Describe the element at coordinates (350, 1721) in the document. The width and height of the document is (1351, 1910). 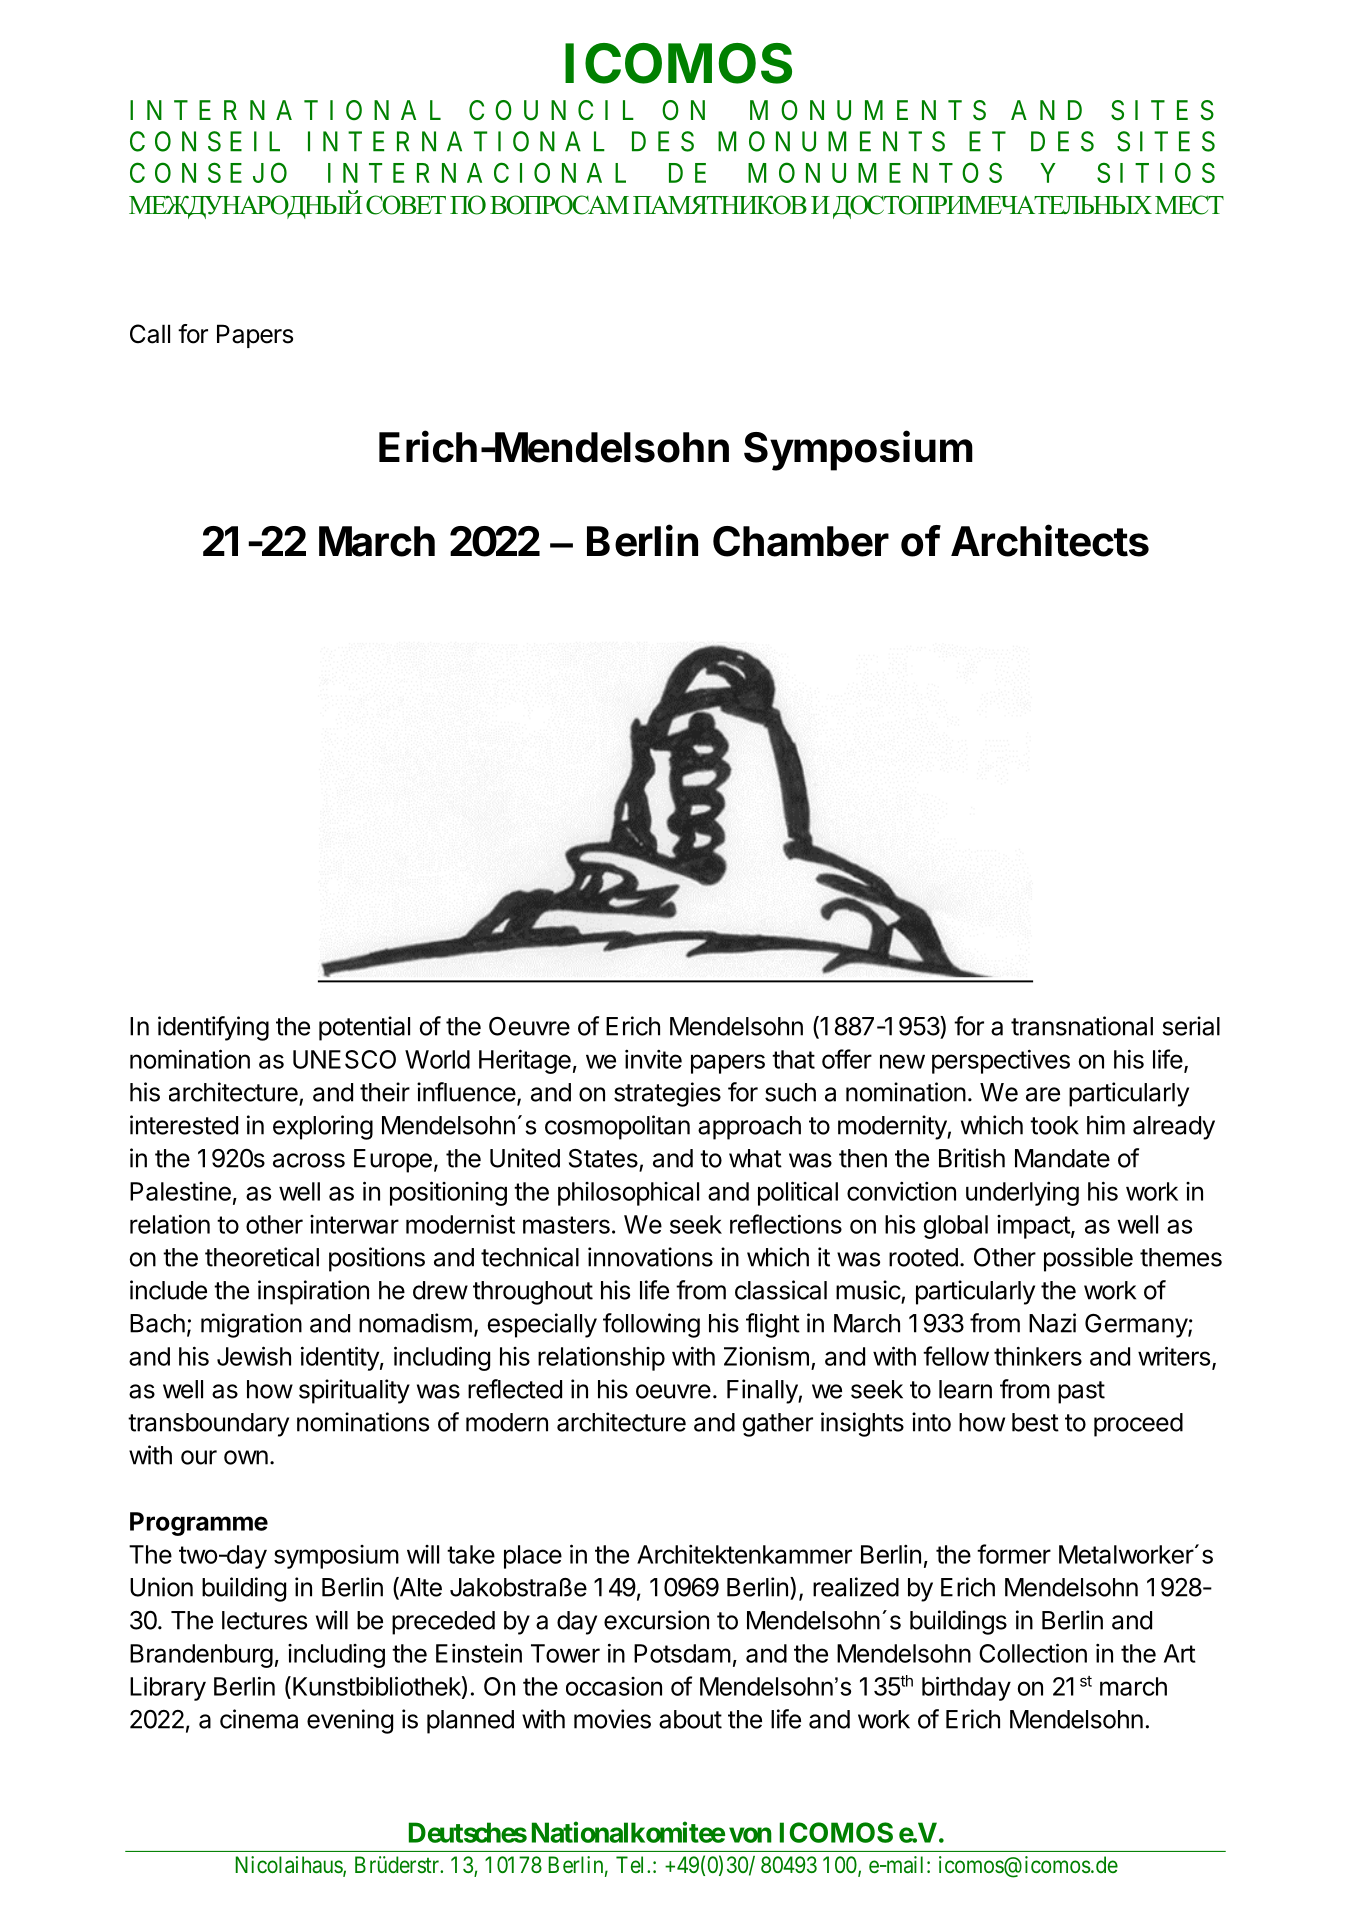
I see `evening` at that location.
